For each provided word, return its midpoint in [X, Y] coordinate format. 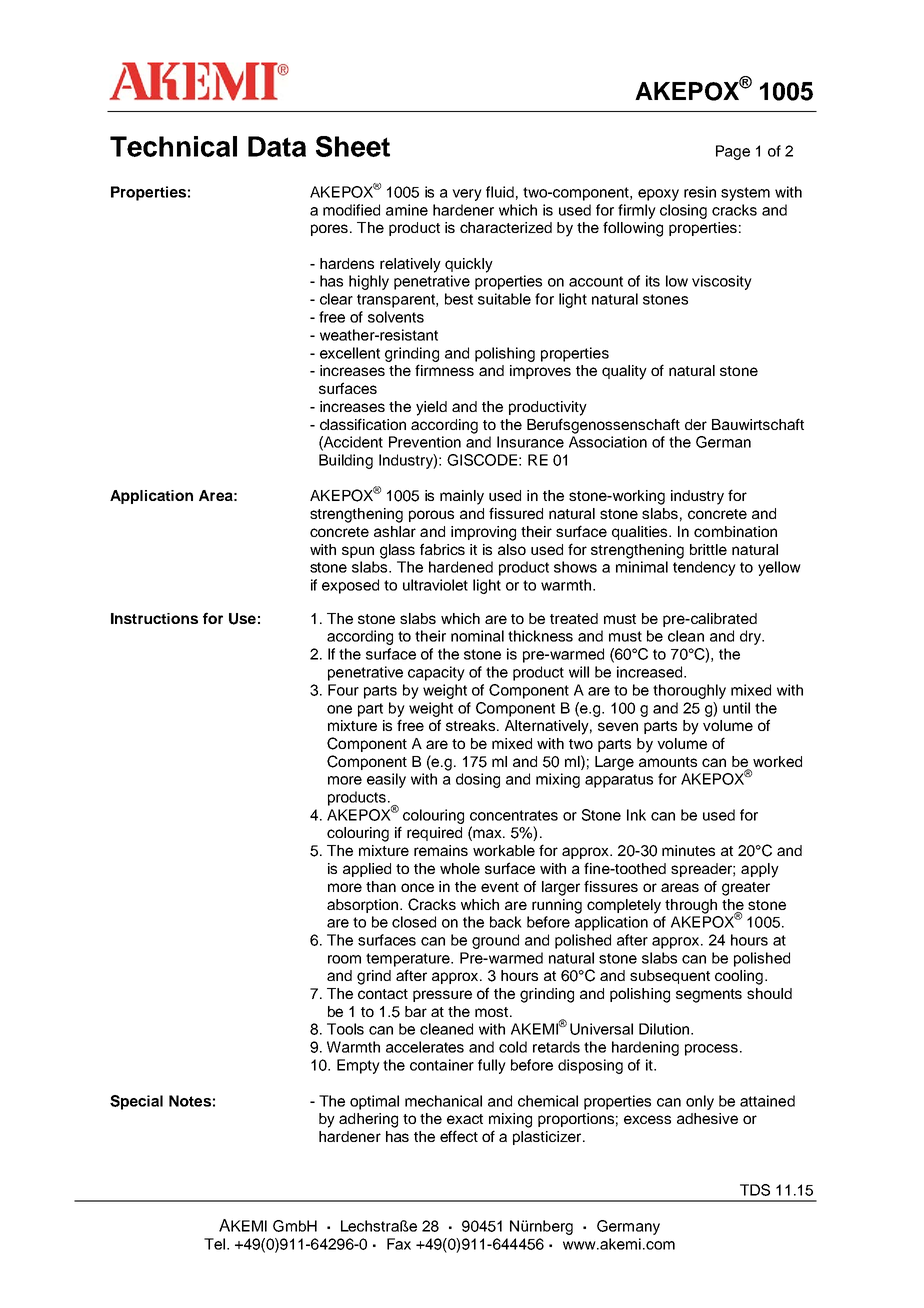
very [467, 195]
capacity [436, 673]
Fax [399, 1244]
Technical [173, 146]
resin [700, 192]
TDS [755, 1190]
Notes [190, 1101]
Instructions [154, 618]
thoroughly [689, 691]
